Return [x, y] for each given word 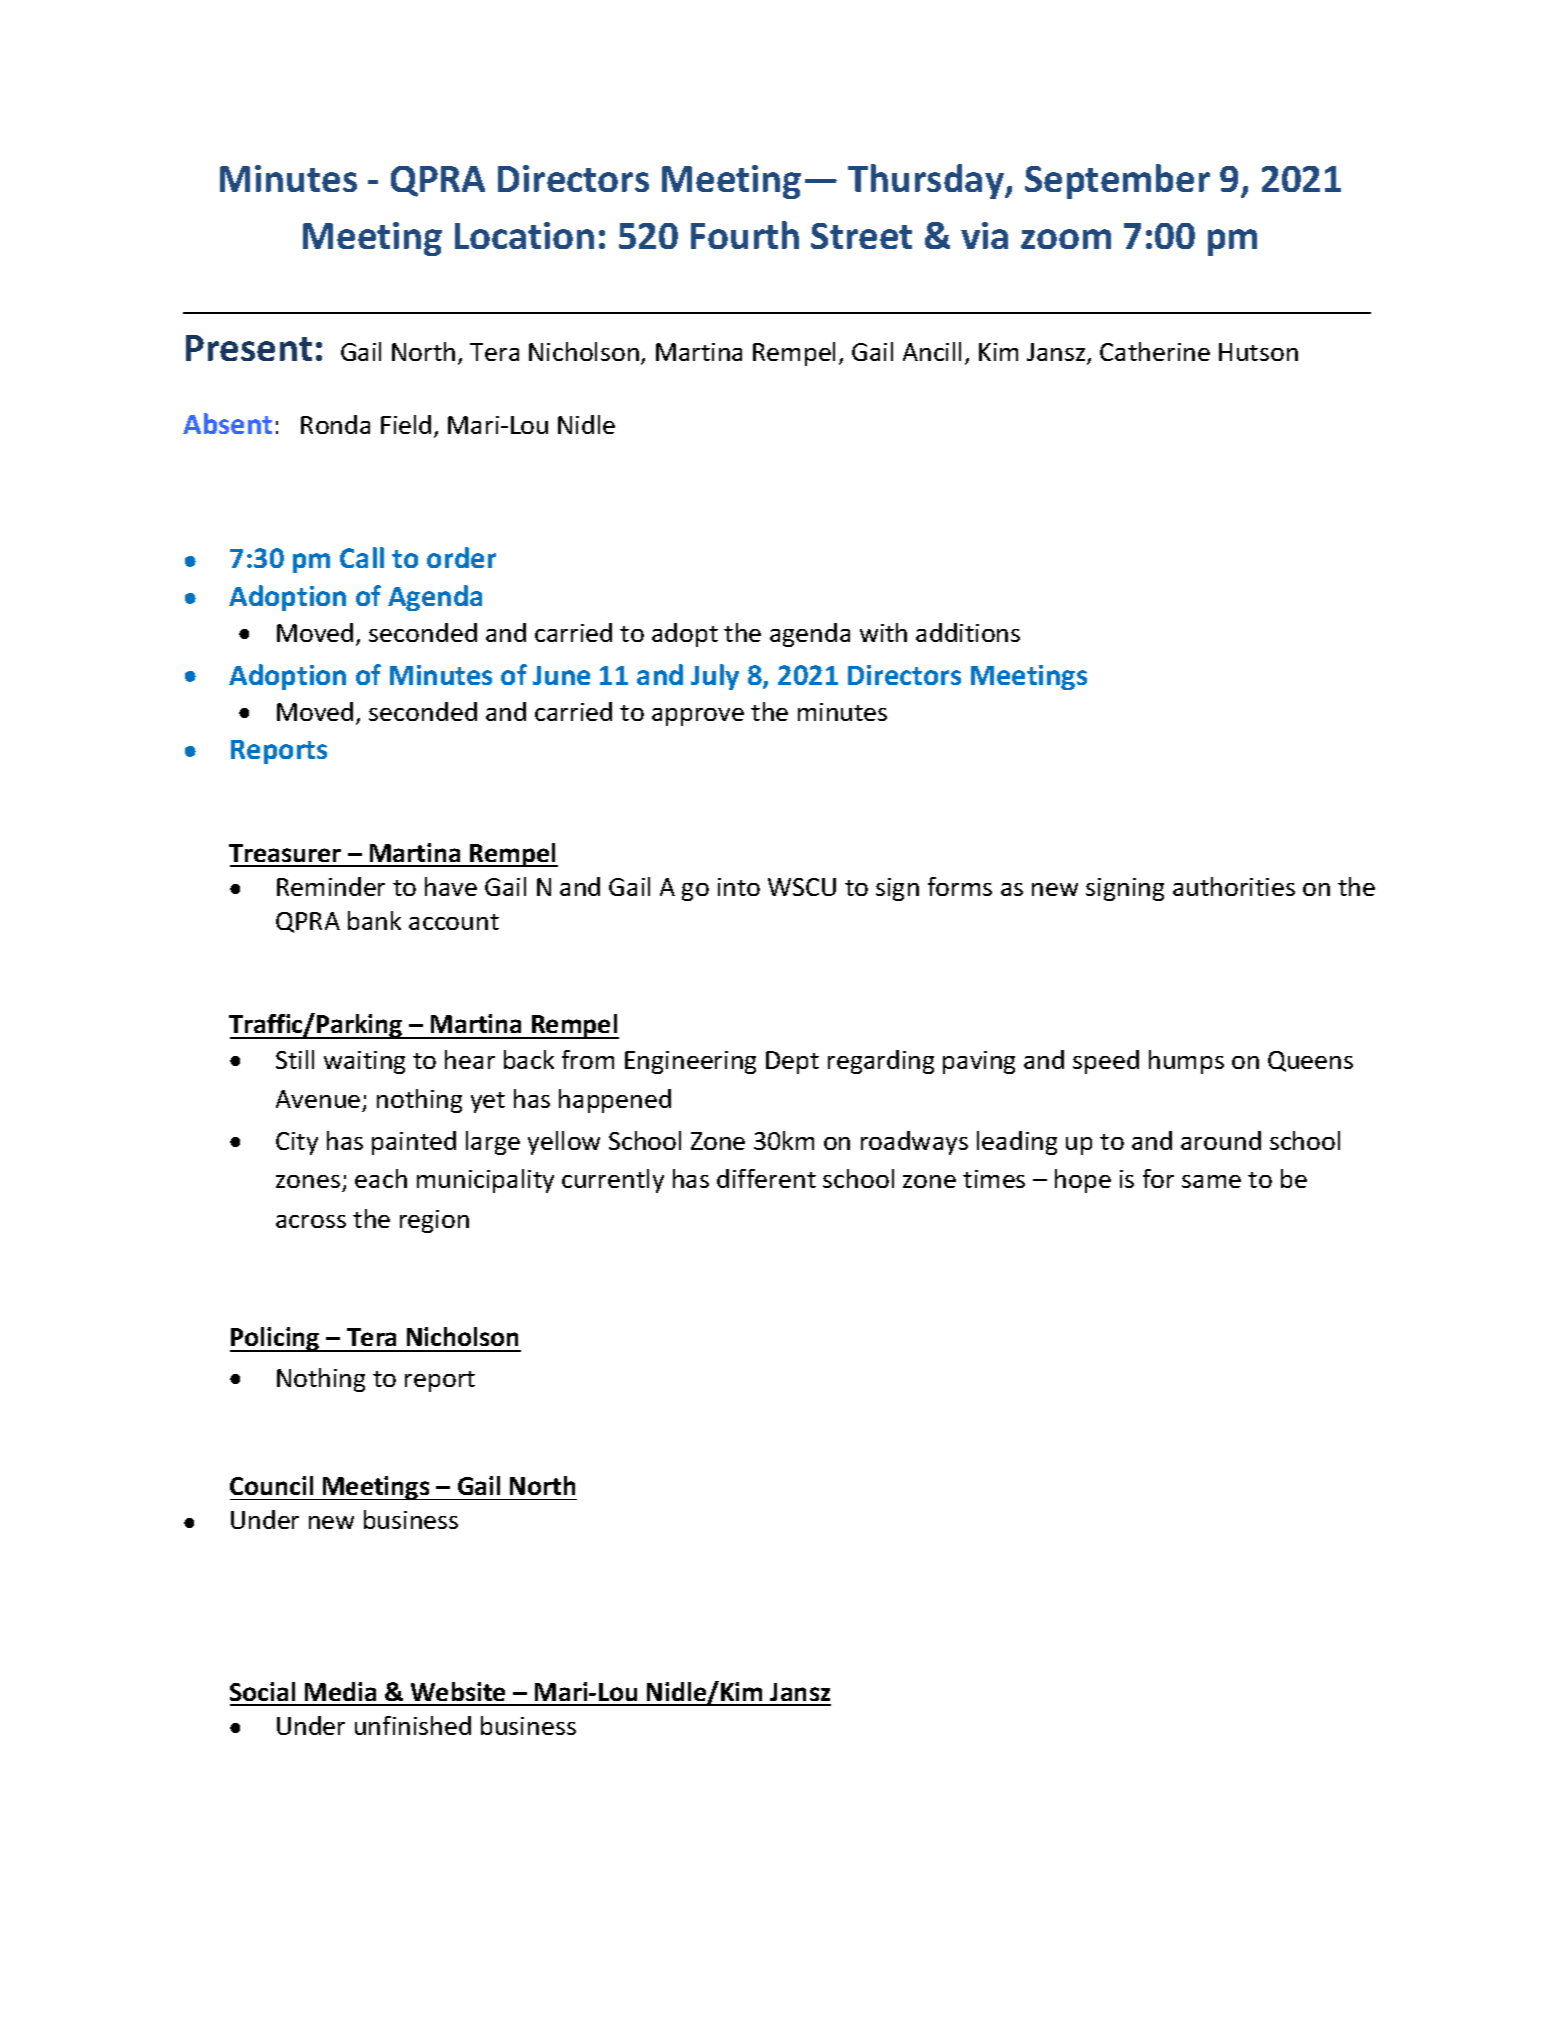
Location [524, 235]
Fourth [745, 235]
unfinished [413, 1725]
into [739, 887]
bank [374, 920]
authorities [1234, 886]
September [1117, 181]
